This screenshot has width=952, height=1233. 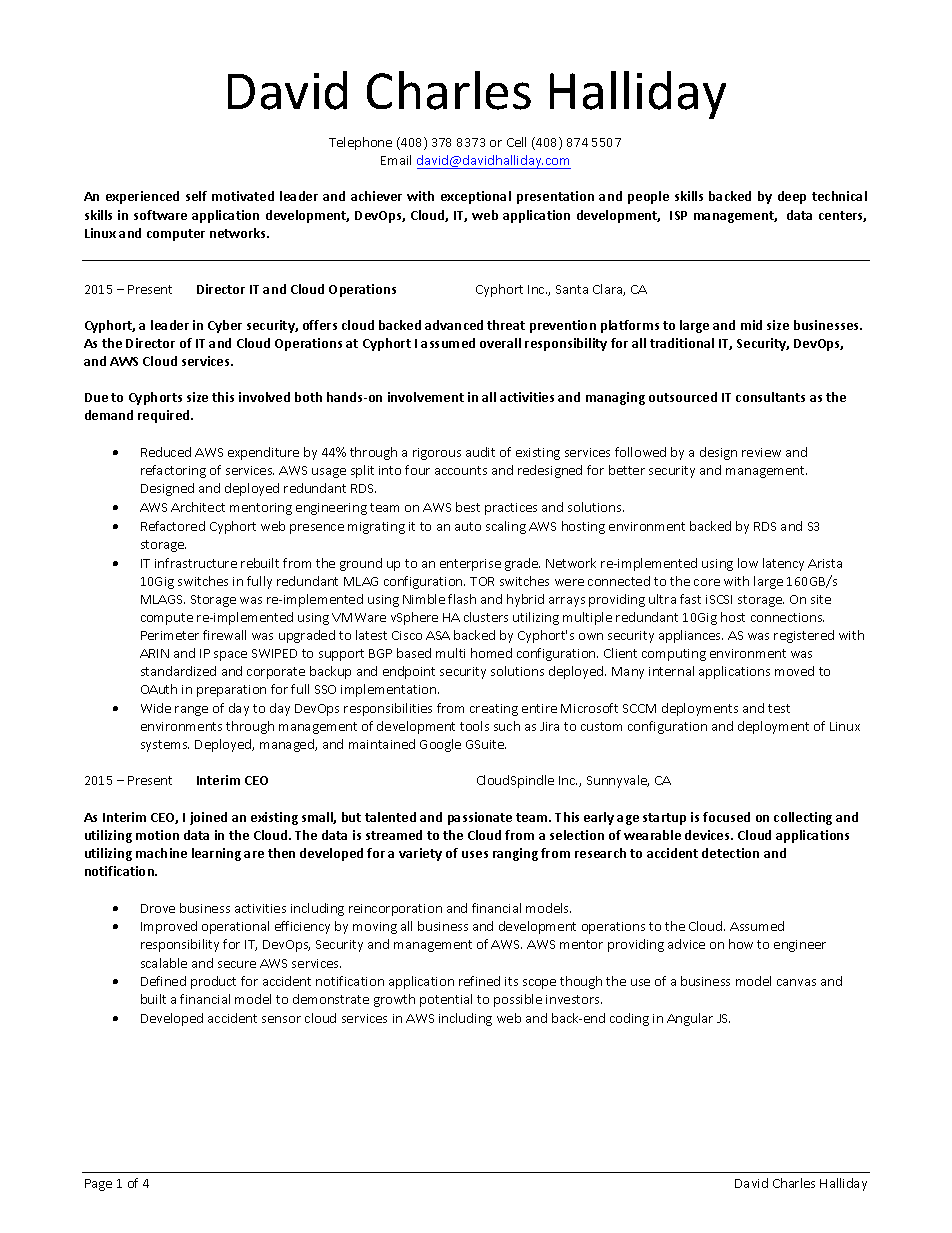 I want to click on how, so click(x=741, y=944).
